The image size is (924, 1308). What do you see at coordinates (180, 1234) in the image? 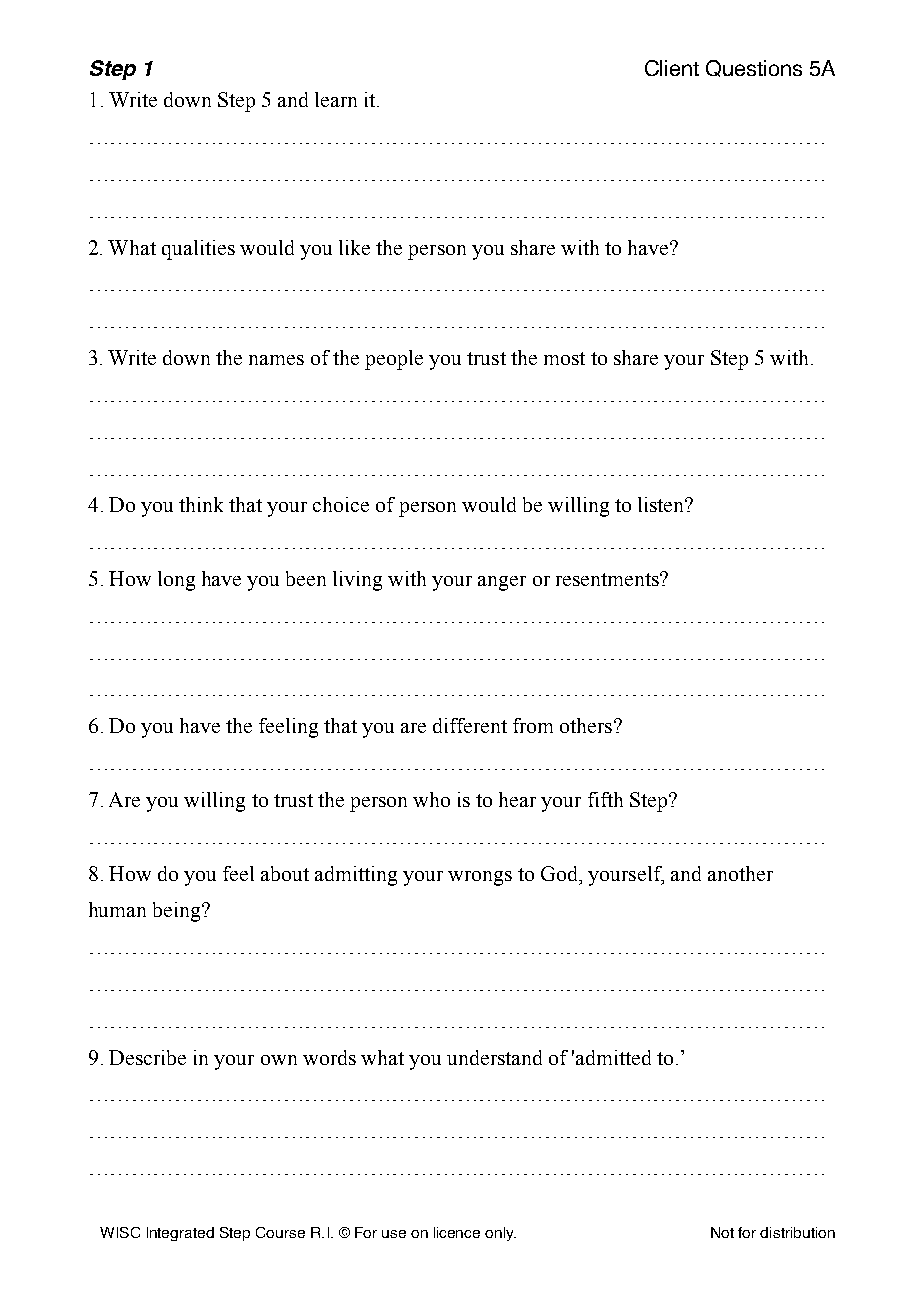
I see `Integrated` at bounding box center [180, 1234].
